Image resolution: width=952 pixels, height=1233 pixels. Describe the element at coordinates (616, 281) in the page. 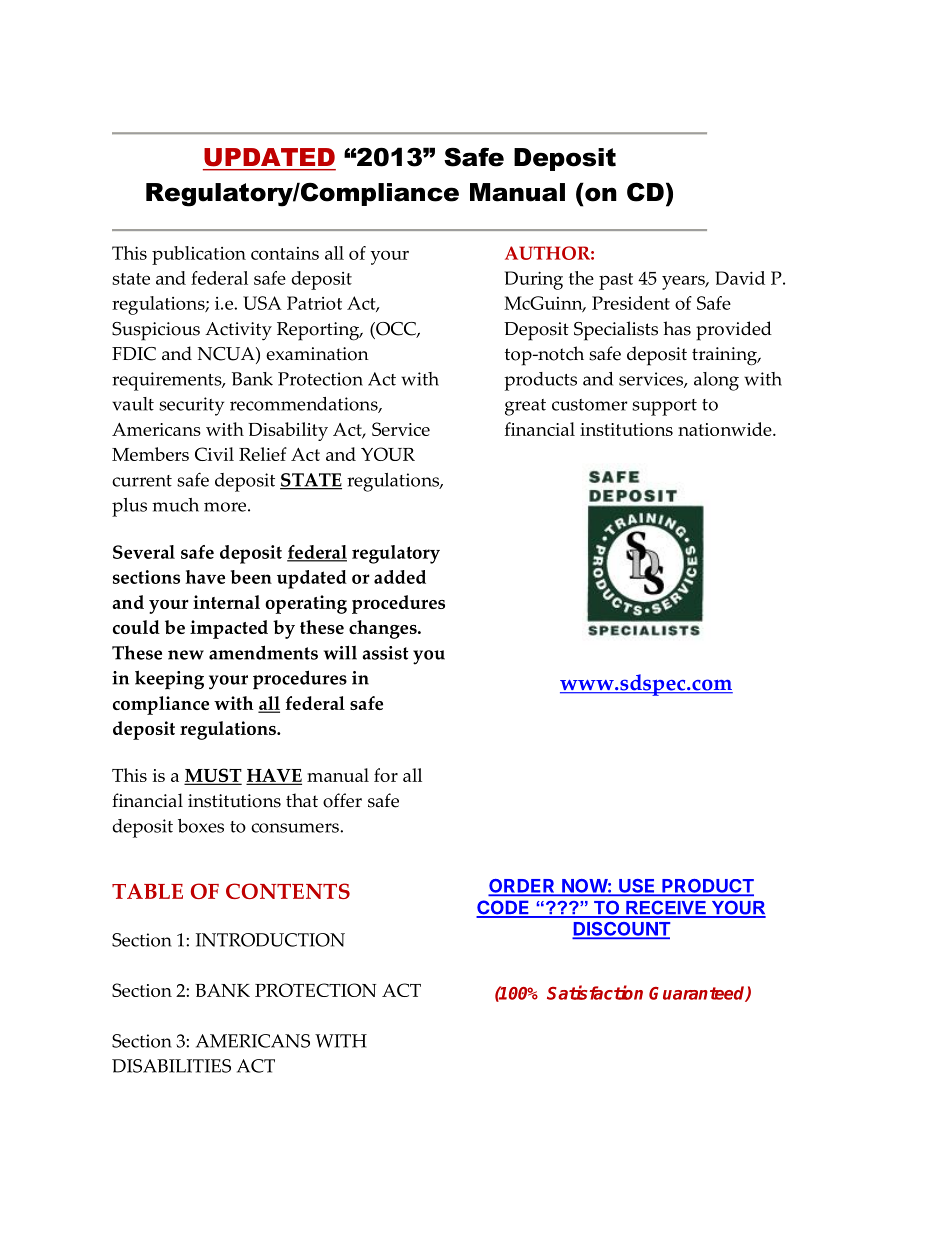

I see `past` at that location.
